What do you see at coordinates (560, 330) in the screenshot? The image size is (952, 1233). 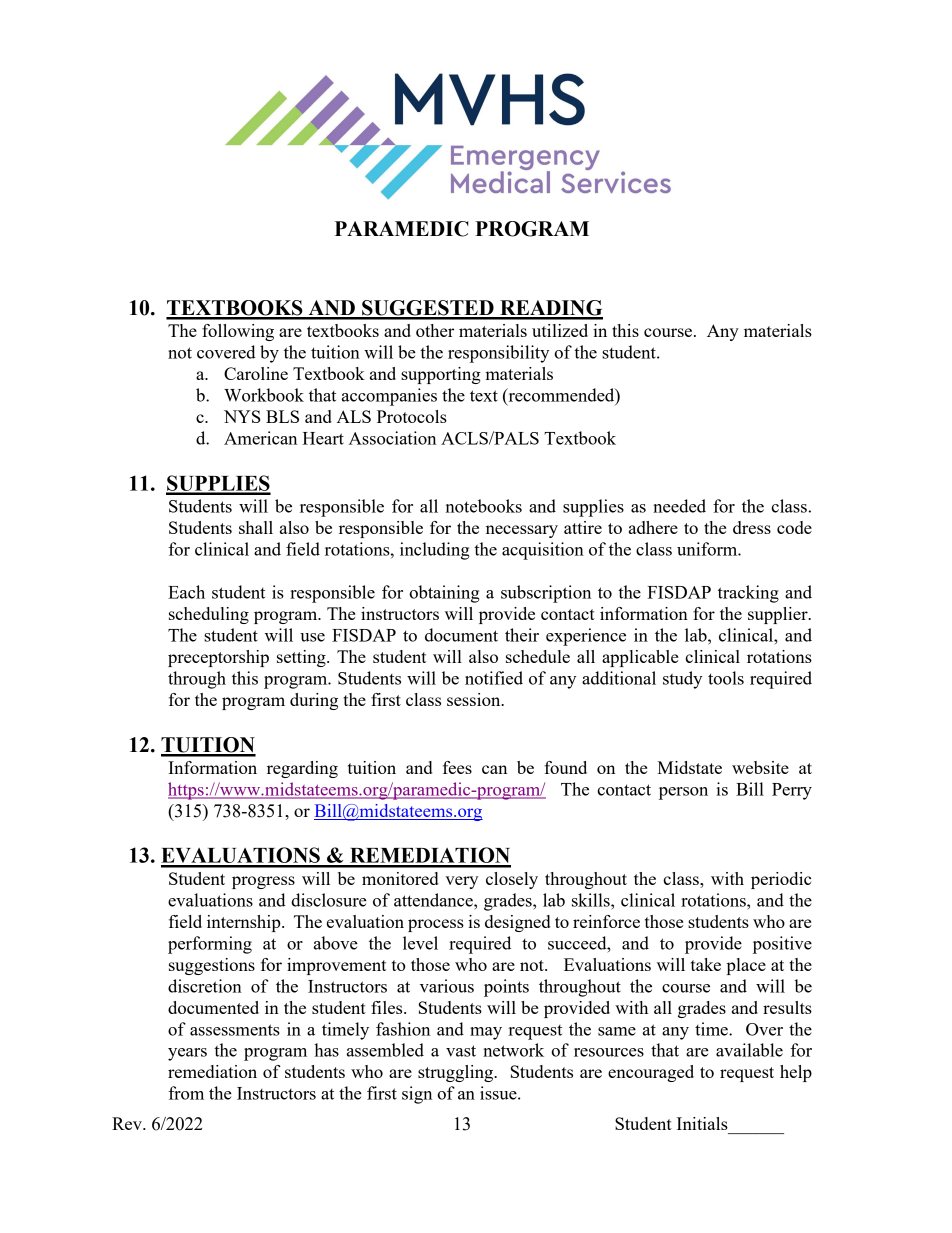 I see `utilized` at bounding box center [560, 330].
